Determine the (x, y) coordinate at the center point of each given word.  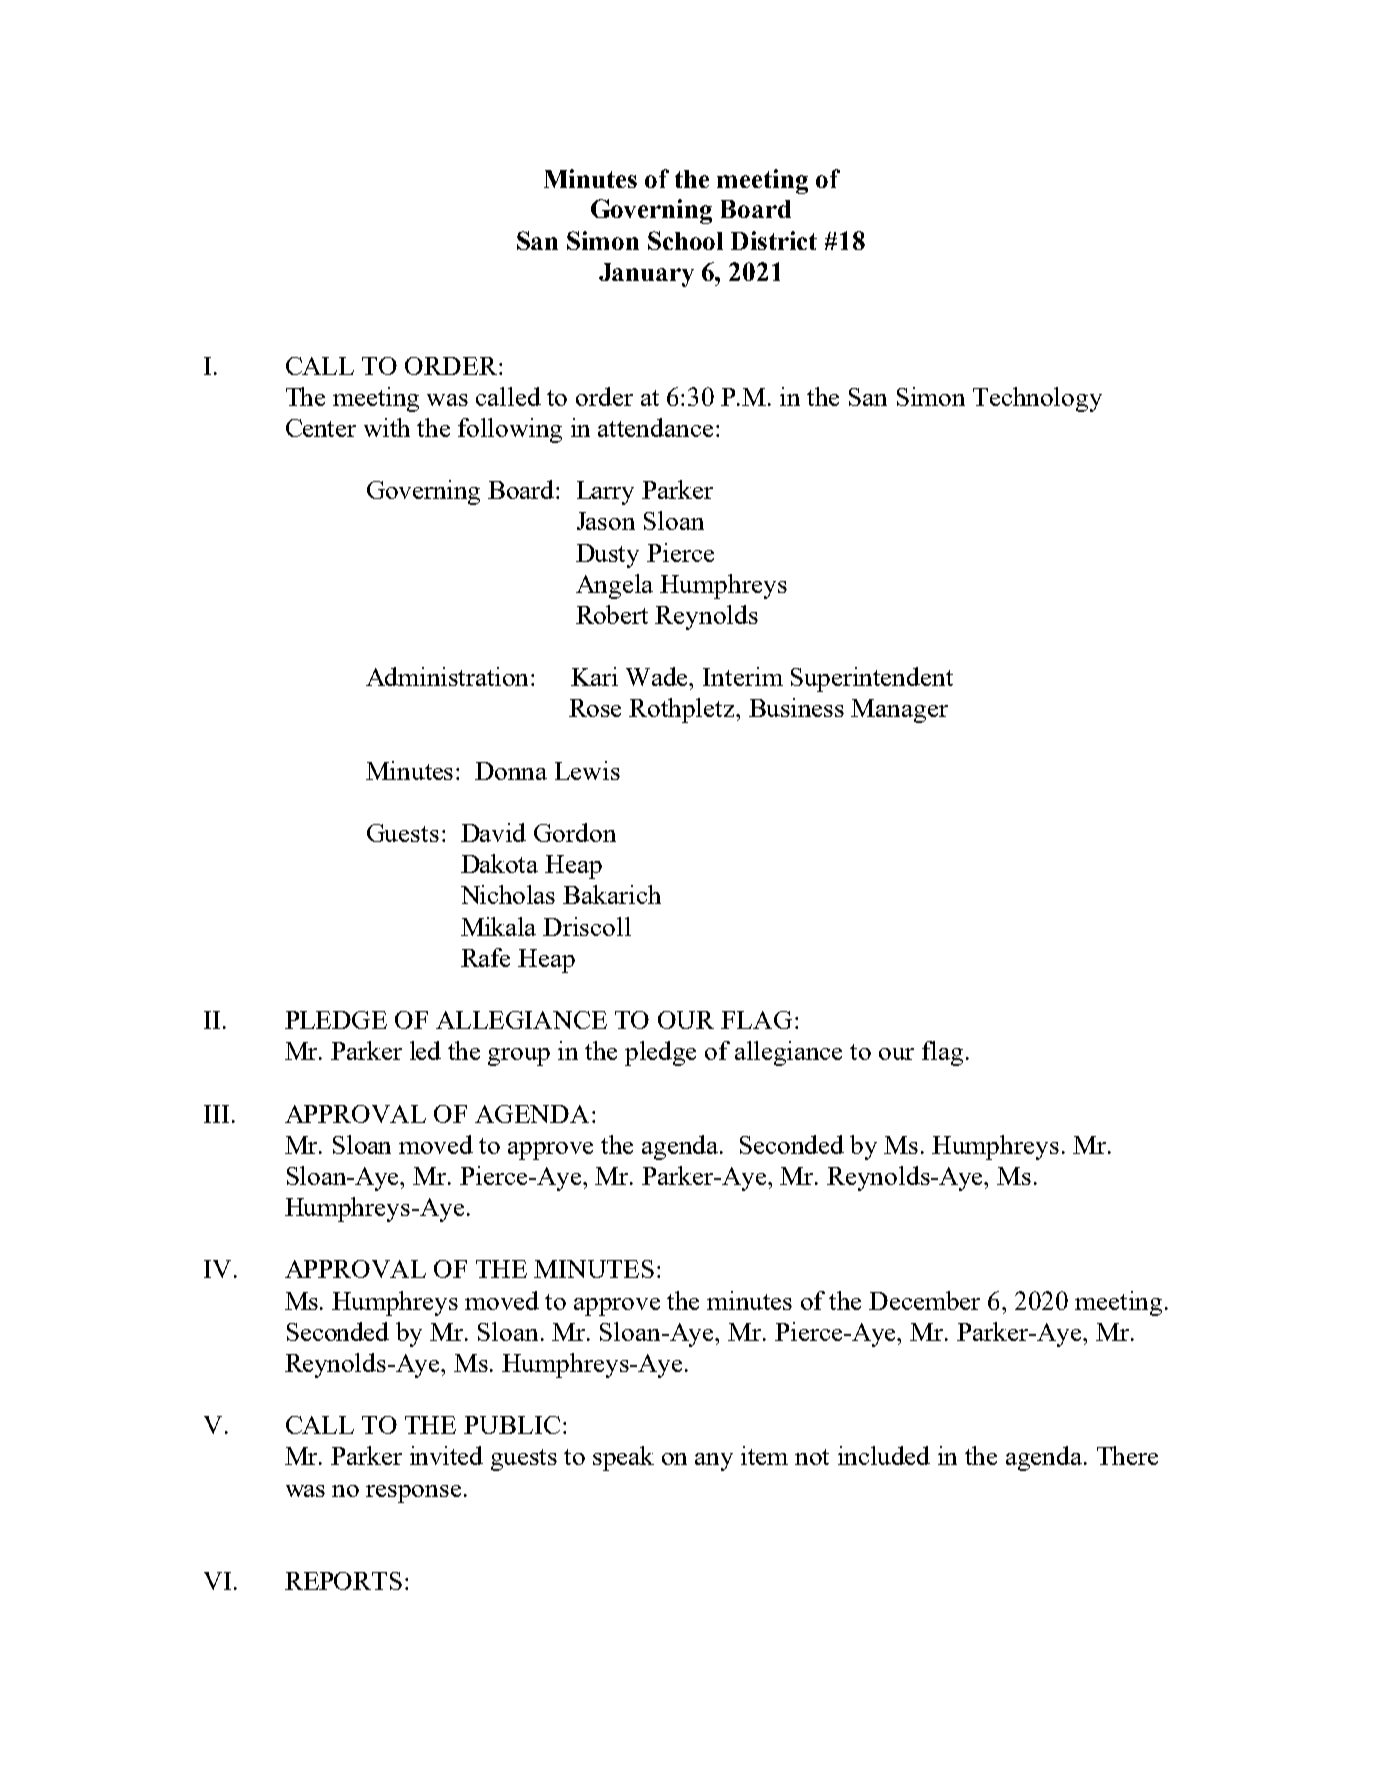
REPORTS (343, 1581)
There (1127, 1455)
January (646, 275)
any (714, 1462)
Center (321, 428)
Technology (1037, 399)
